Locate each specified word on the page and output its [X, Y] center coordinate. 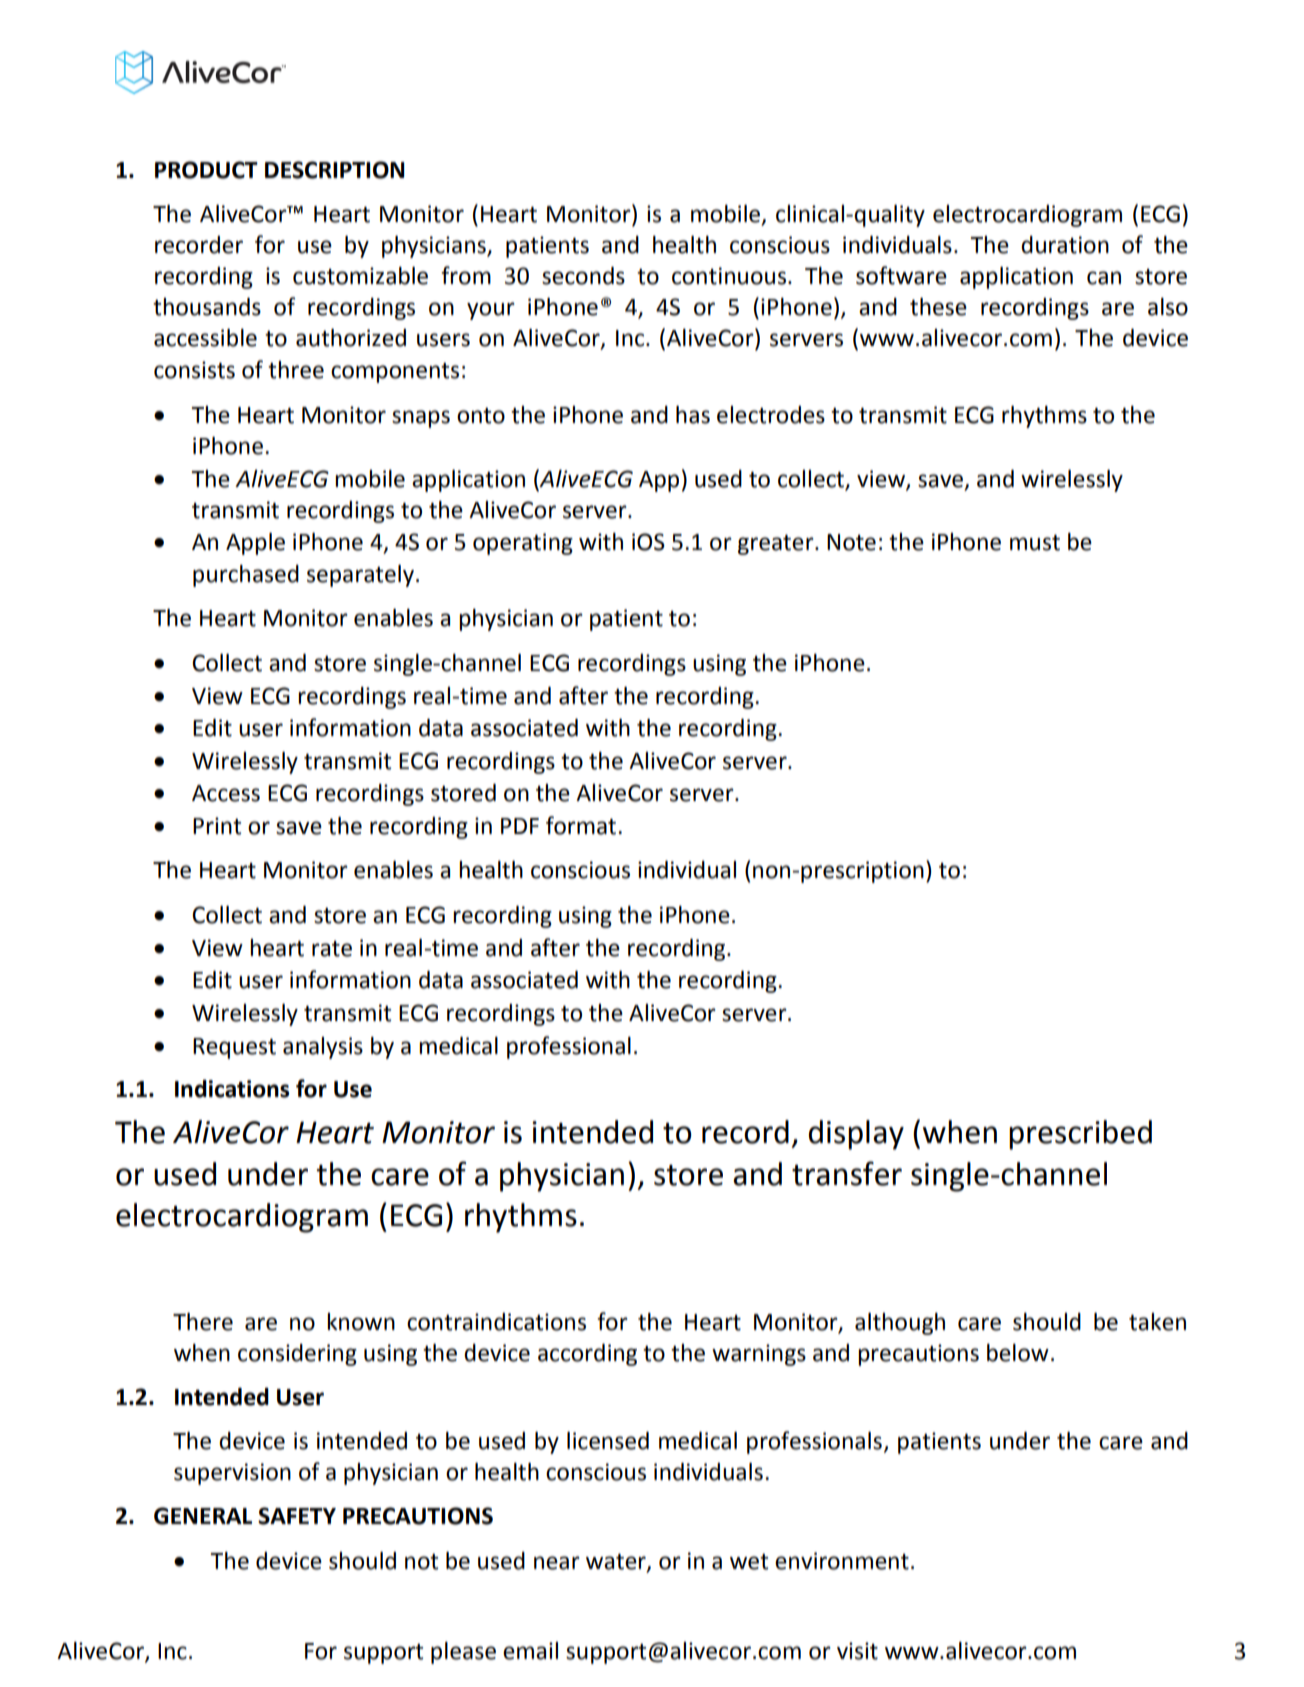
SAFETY [297, 1516]
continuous [729, 276]
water [617, 1563]
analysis [323, 1048]
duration [1065, 245]
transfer [847, 1173]
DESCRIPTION [335, 170]
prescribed [1080, 1135]
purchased [246, 576]
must [1035, 543]
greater [777, 545]
